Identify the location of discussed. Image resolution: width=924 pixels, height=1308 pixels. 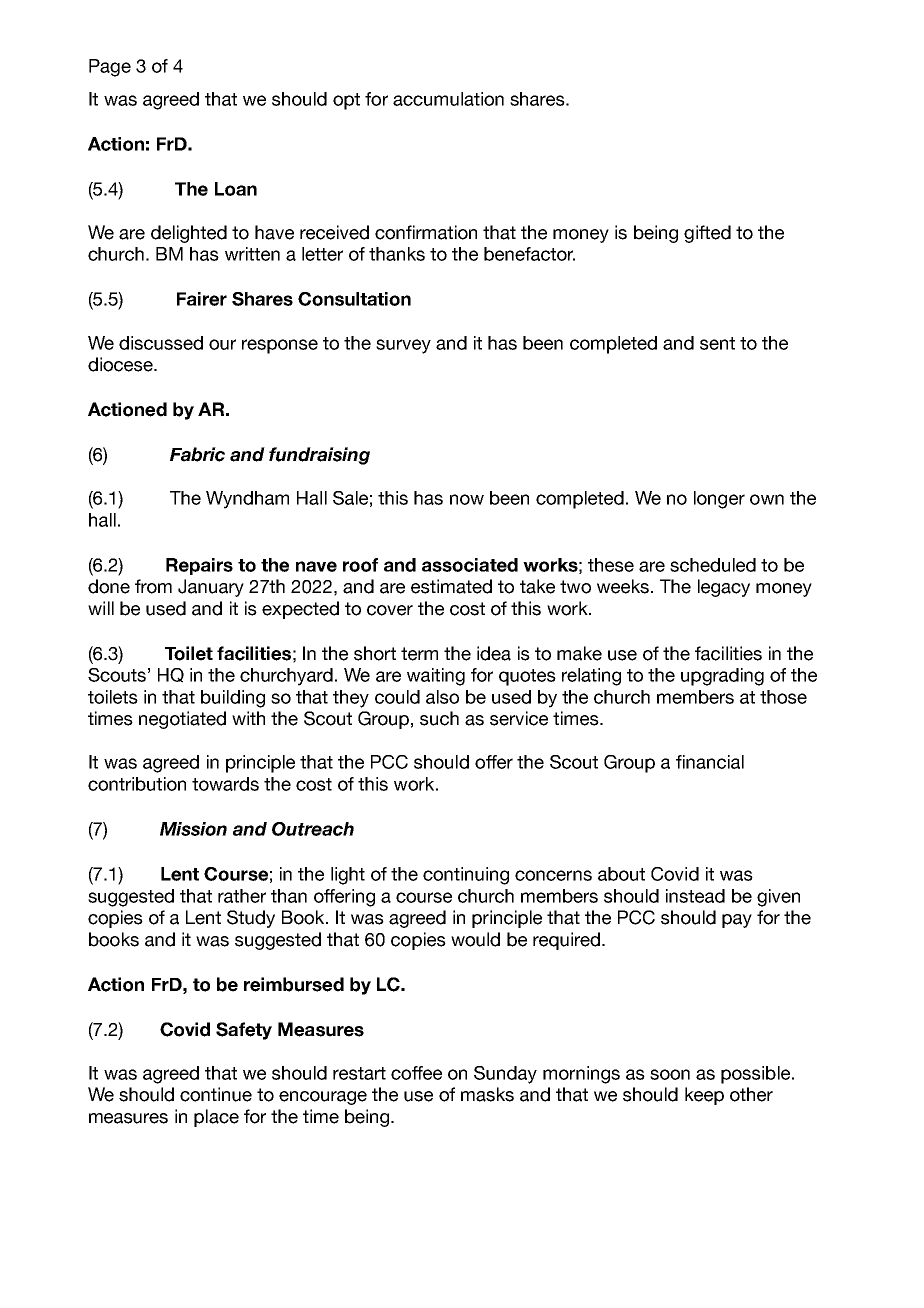
(161, 343).
